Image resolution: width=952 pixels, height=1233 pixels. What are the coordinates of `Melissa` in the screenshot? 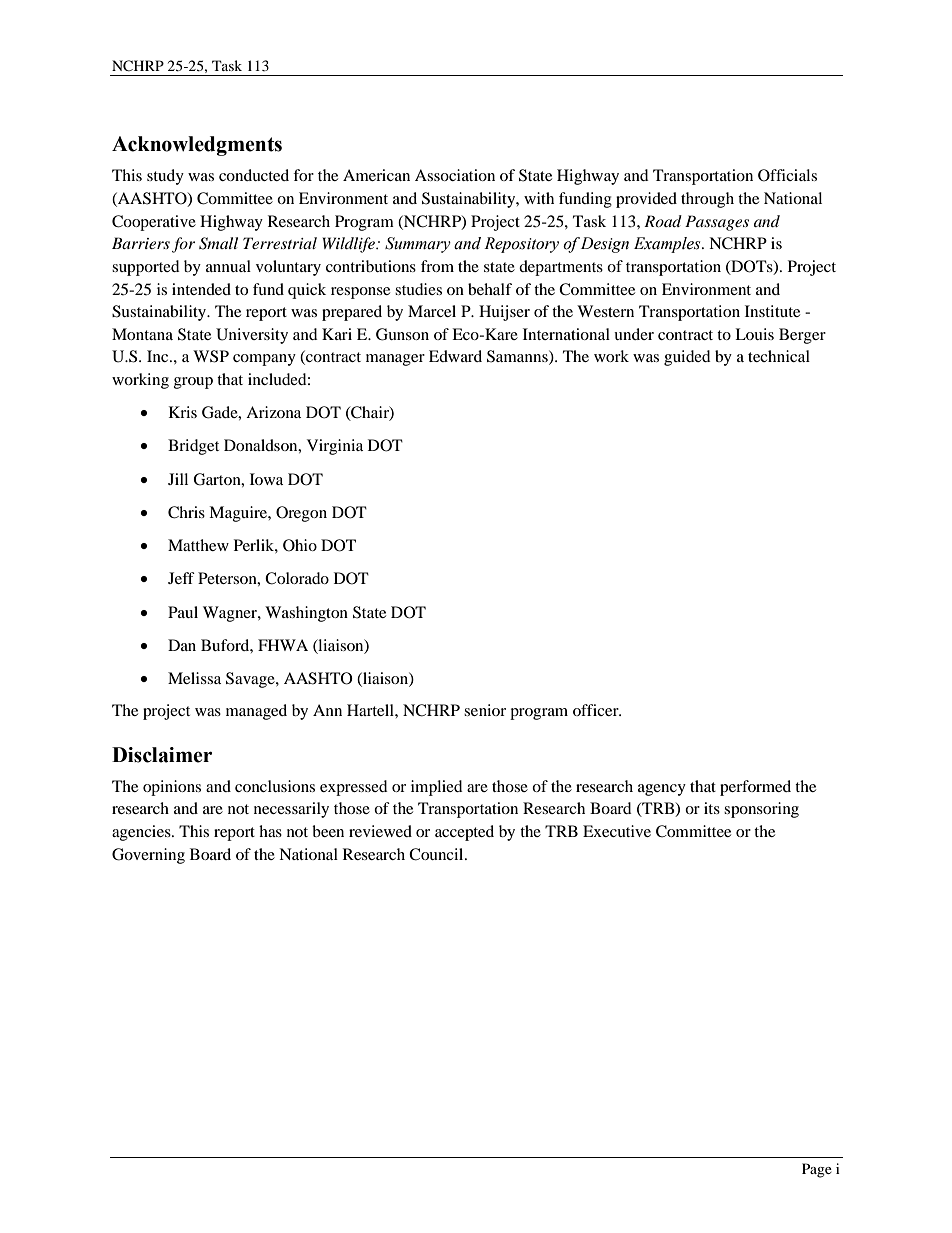 It's located at (194, 678).
